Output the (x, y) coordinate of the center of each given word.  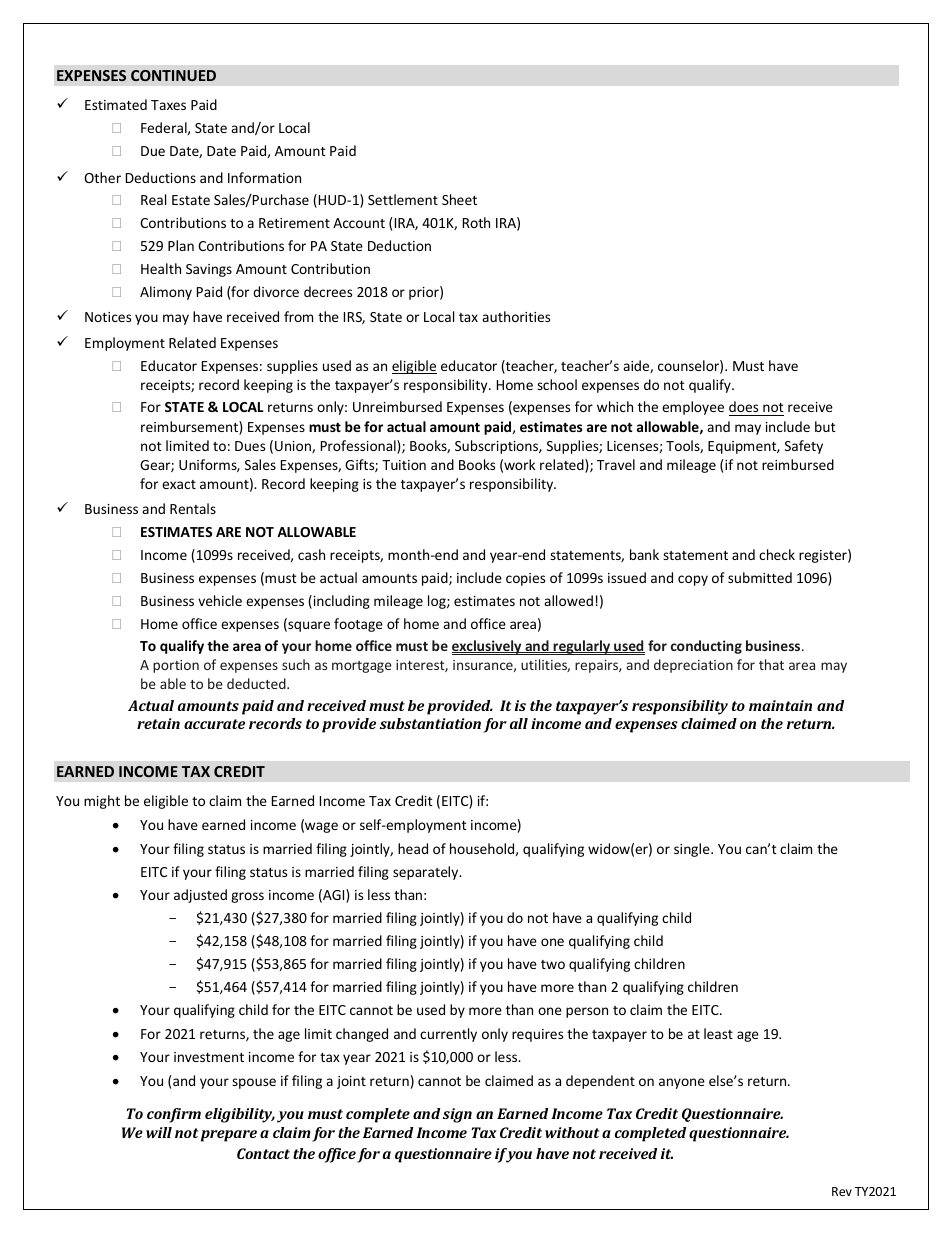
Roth (476, 222)
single (693, 850)
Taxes (168, 105)
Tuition (404, 465)
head (413, 848)
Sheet (459, 199)
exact (179, 484)
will (159, 1132)
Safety (804, 447)
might (102, 802)
